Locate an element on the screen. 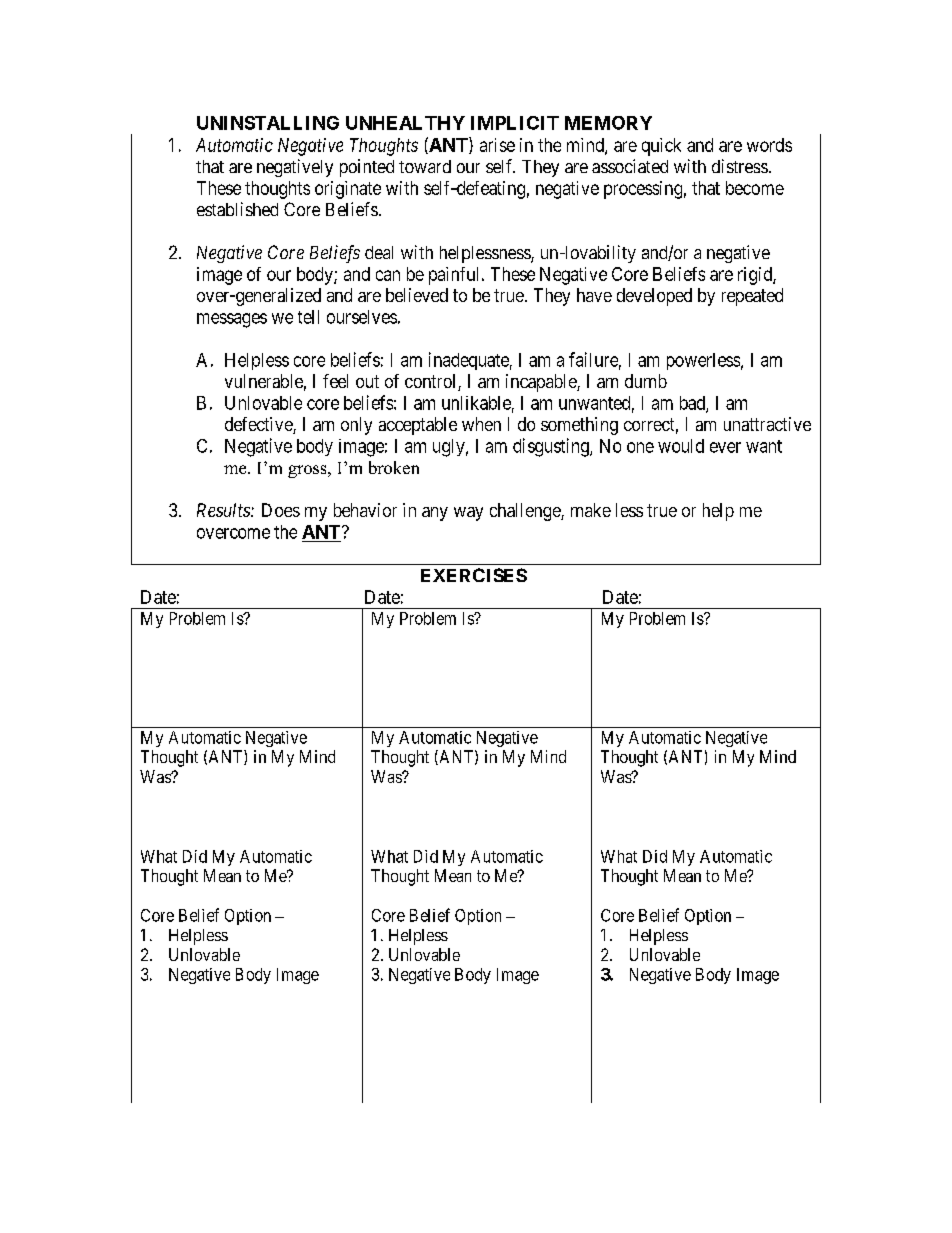 Image resolution: width=952 pixels, height=1233 pixels. painful is located at coordinates (456, 276).
